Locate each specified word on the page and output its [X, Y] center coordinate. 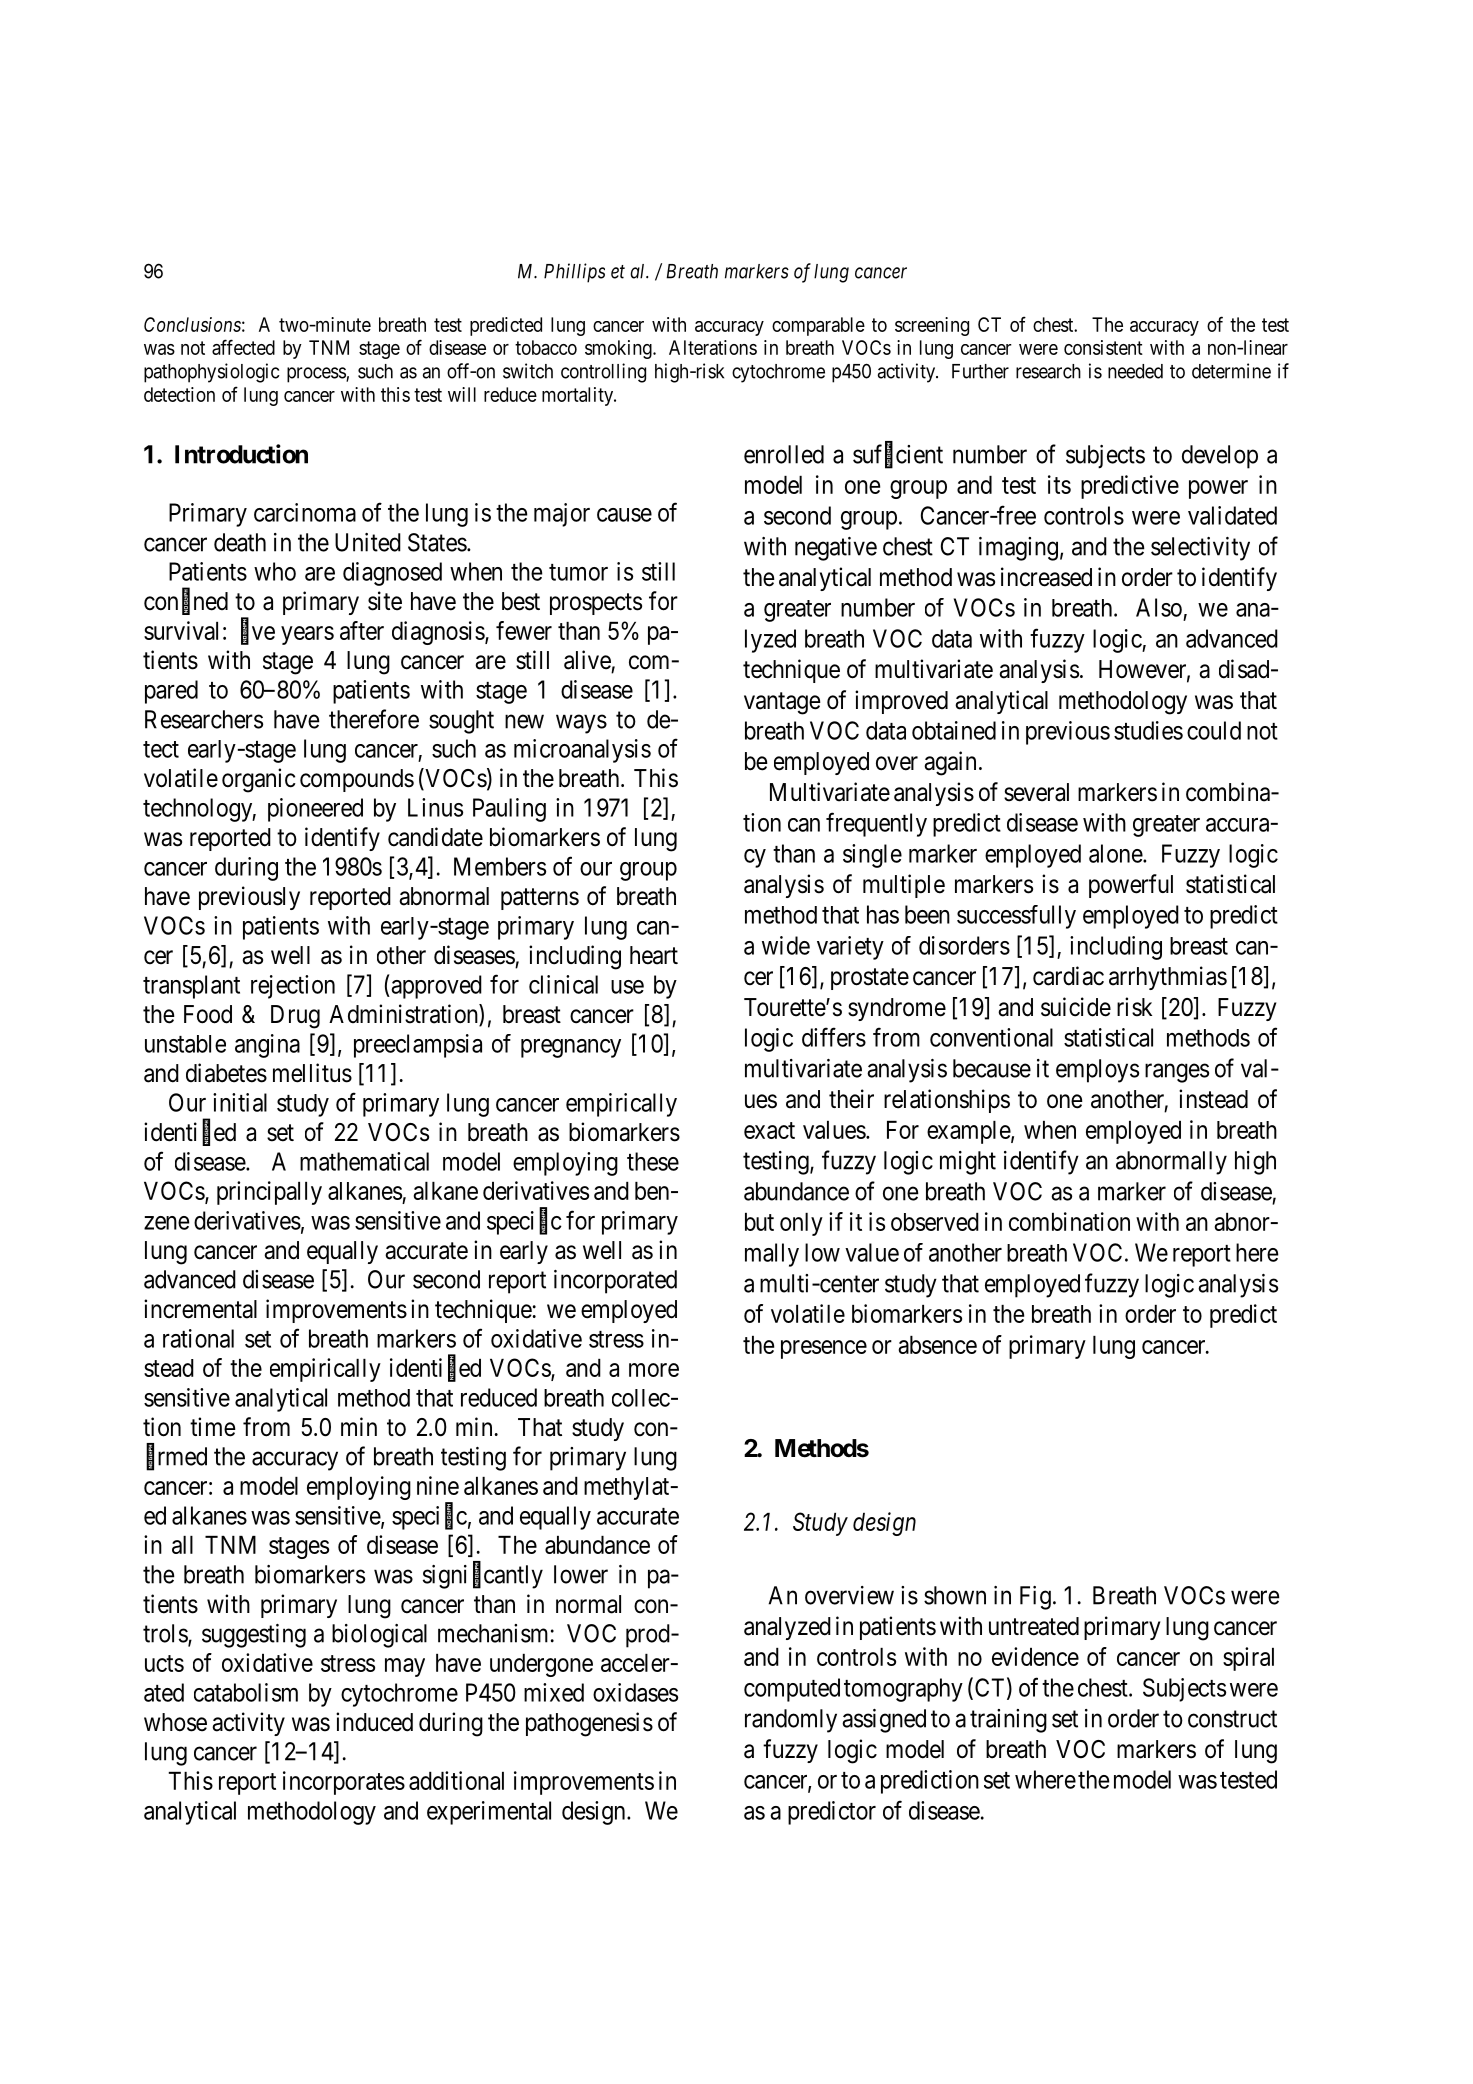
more [654, 1370]
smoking [619, 349]
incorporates [344, 1783]
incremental [200, 1309]
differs [834, 1037]
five [258, 631]
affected [243, 347]
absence [938, 1345]
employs [1097, 1071]
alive [587, 660]
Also [1159, 607]
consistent [1103, 347]
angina [267, 1046]
